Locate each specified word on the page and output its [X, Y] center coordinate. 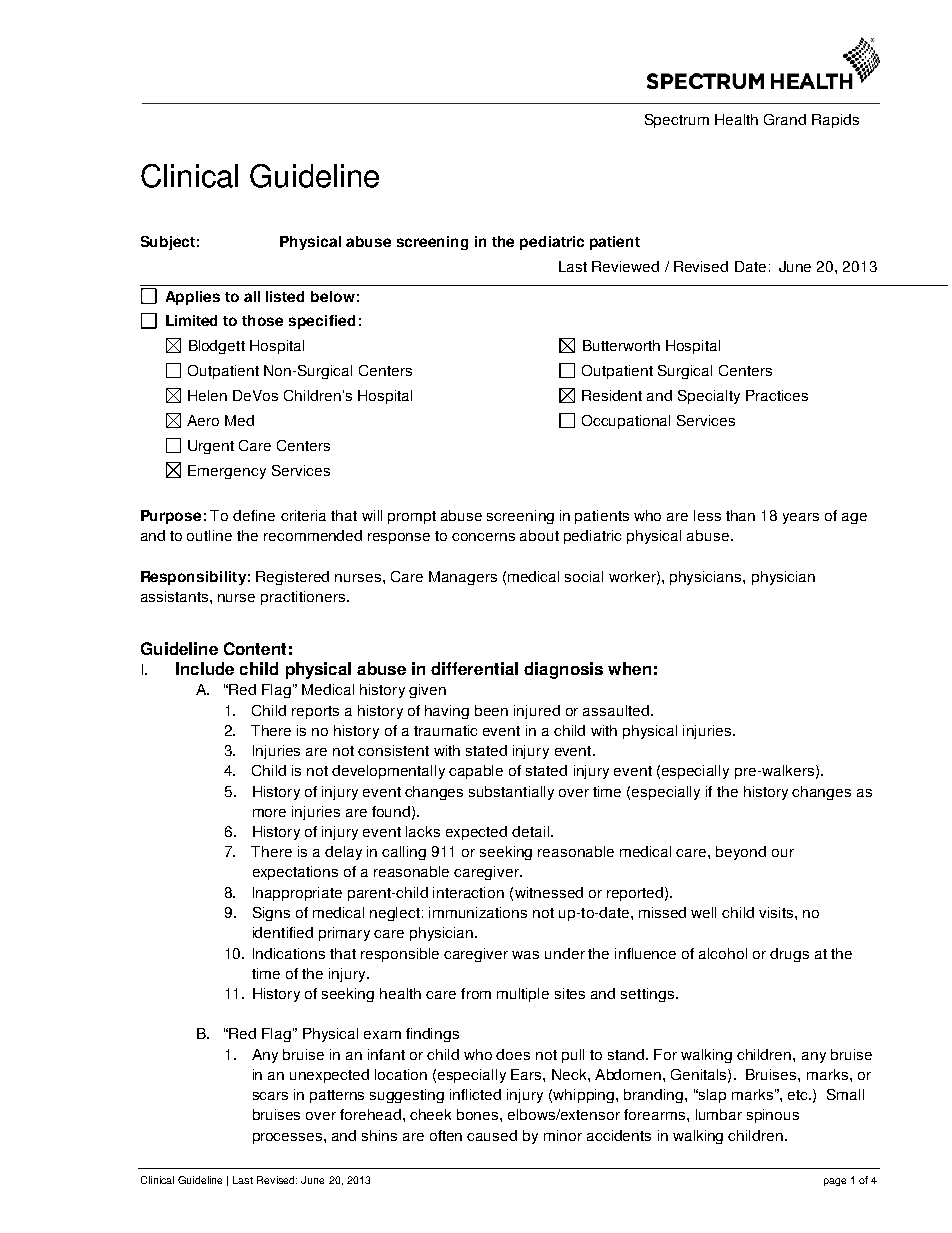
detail [532, 831]
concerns [483, 537]
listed [285, 296]
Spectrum [677, 121]
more [269, 813]
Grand [785, 119]
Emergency [227, 472]
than [740, 515]
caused [492, 1135]
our [783, 853]
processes [289, 1138]
